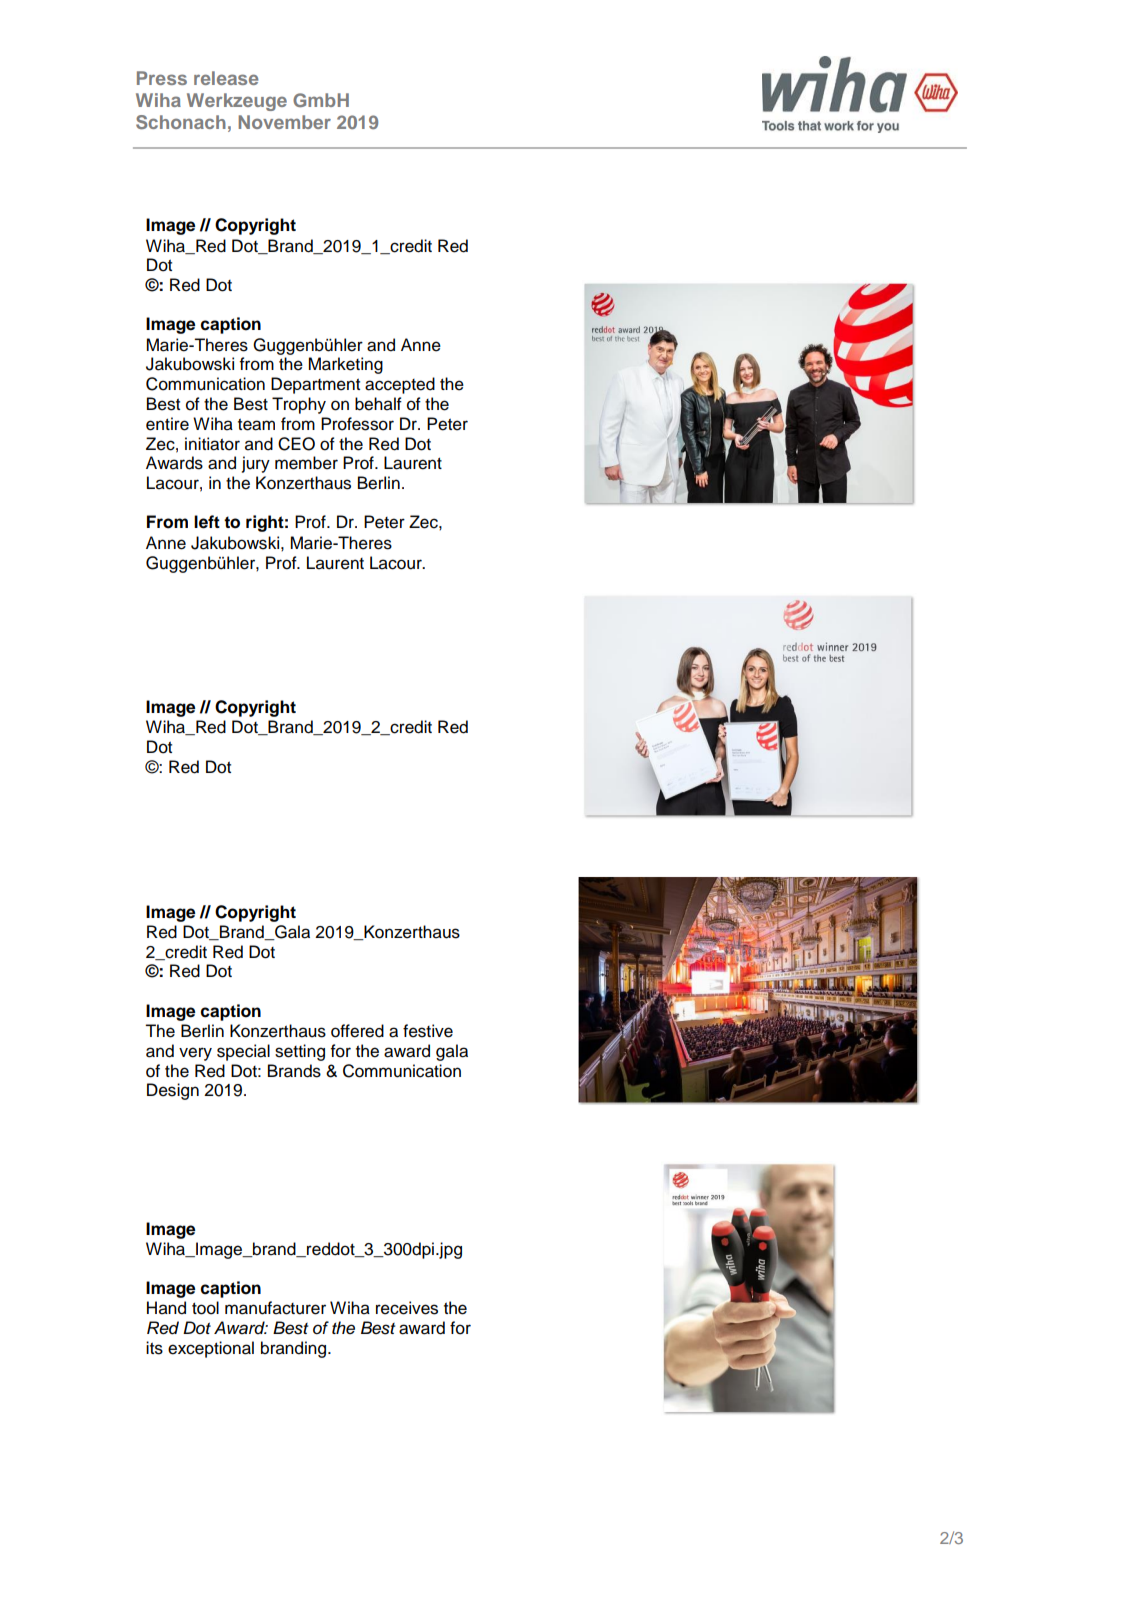  Describe the element at coordinates (162, 78) in the screenshot. I see `Press` at that location.
